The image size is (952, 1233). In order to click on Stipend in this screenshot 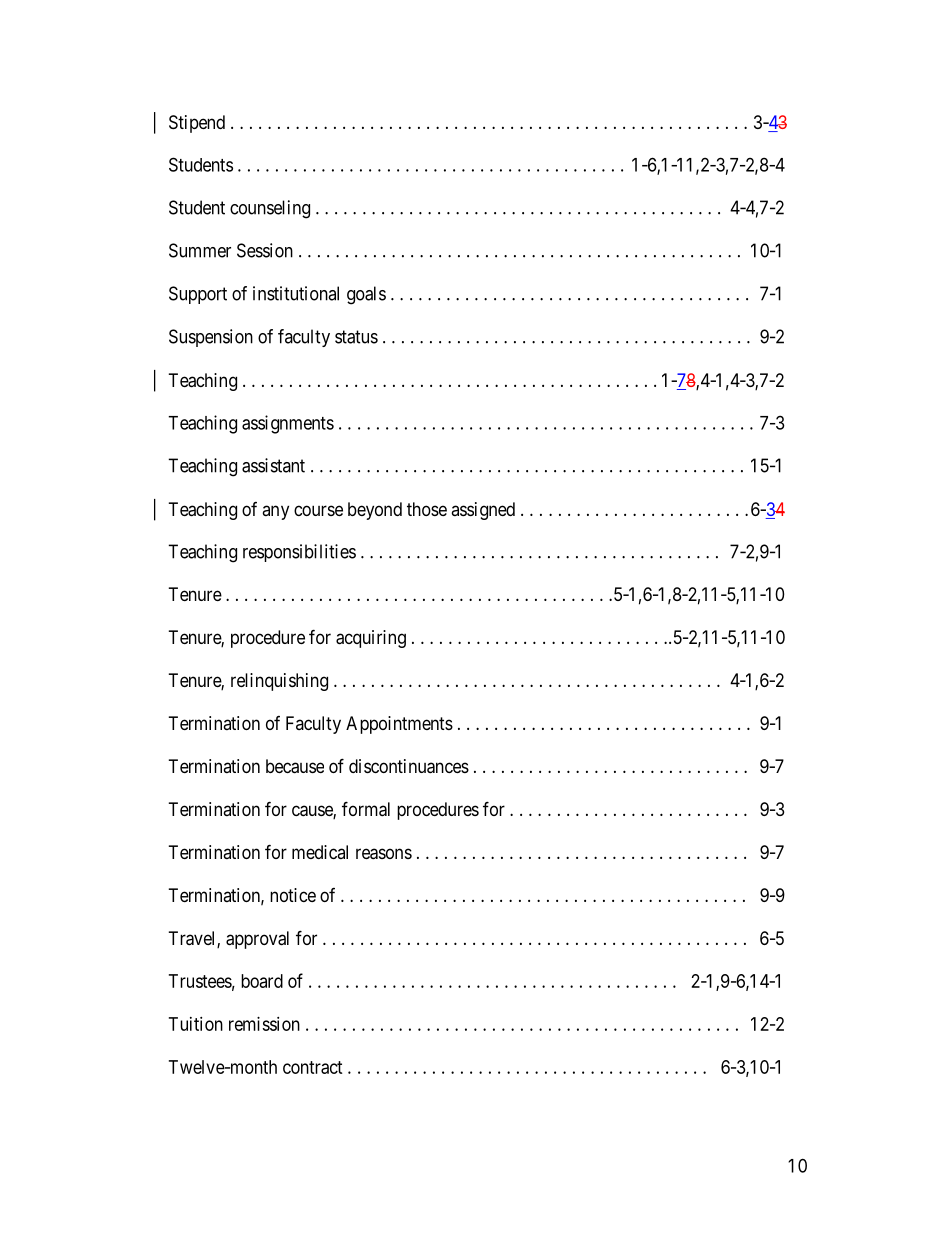, I will do `click(197, 124)`.
